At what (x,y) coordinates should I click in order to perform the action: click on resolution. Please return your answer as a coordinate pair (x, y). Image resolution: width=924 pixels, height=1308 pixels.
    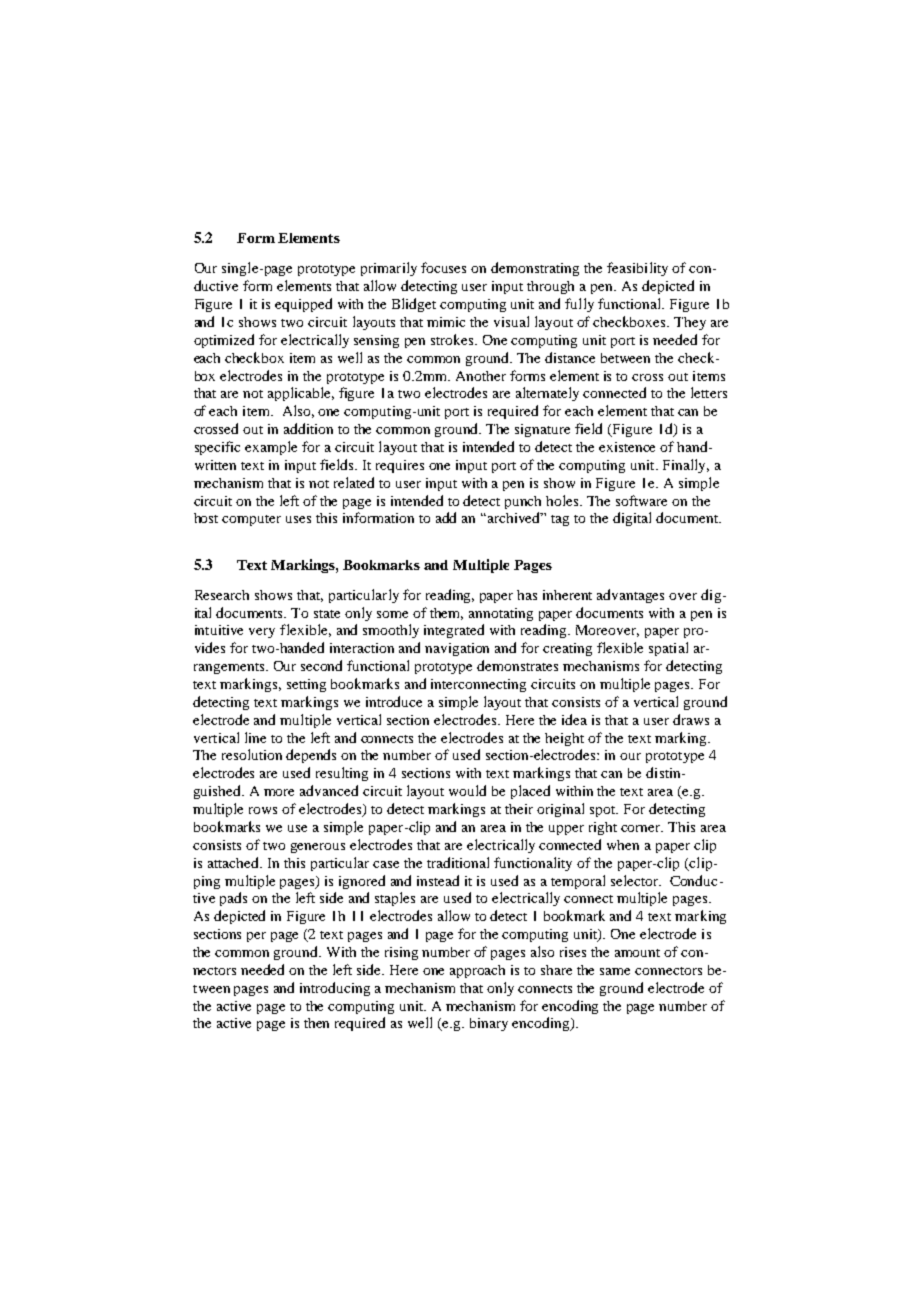
    Looking at the image, I should click on (252, 754).
